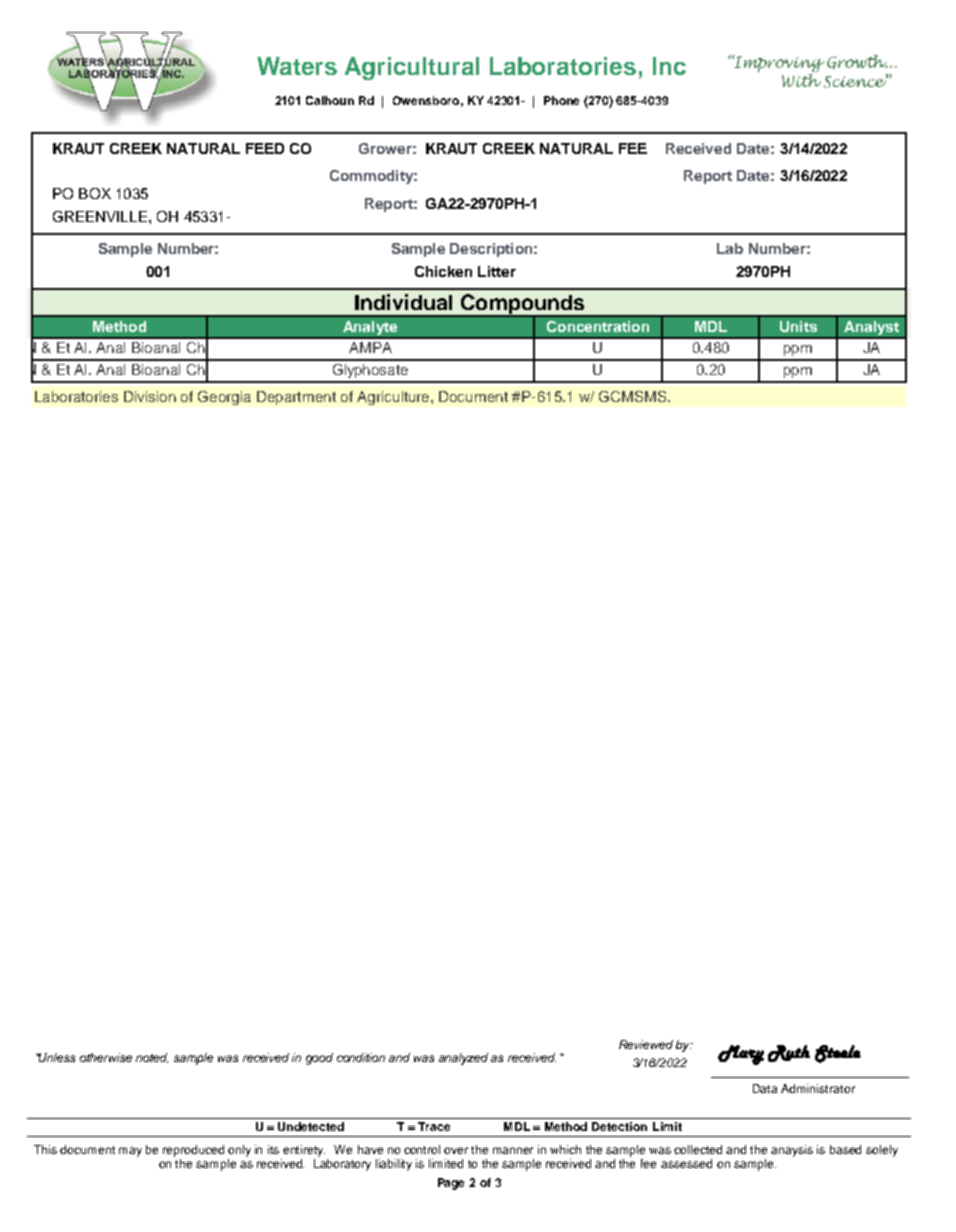 Image resolution: width=956 pixels, height=1232 pixels. What do you see at coordinates (265, 148) in the screenshot?
I see `FEED` at bounding box center [265, 148].
